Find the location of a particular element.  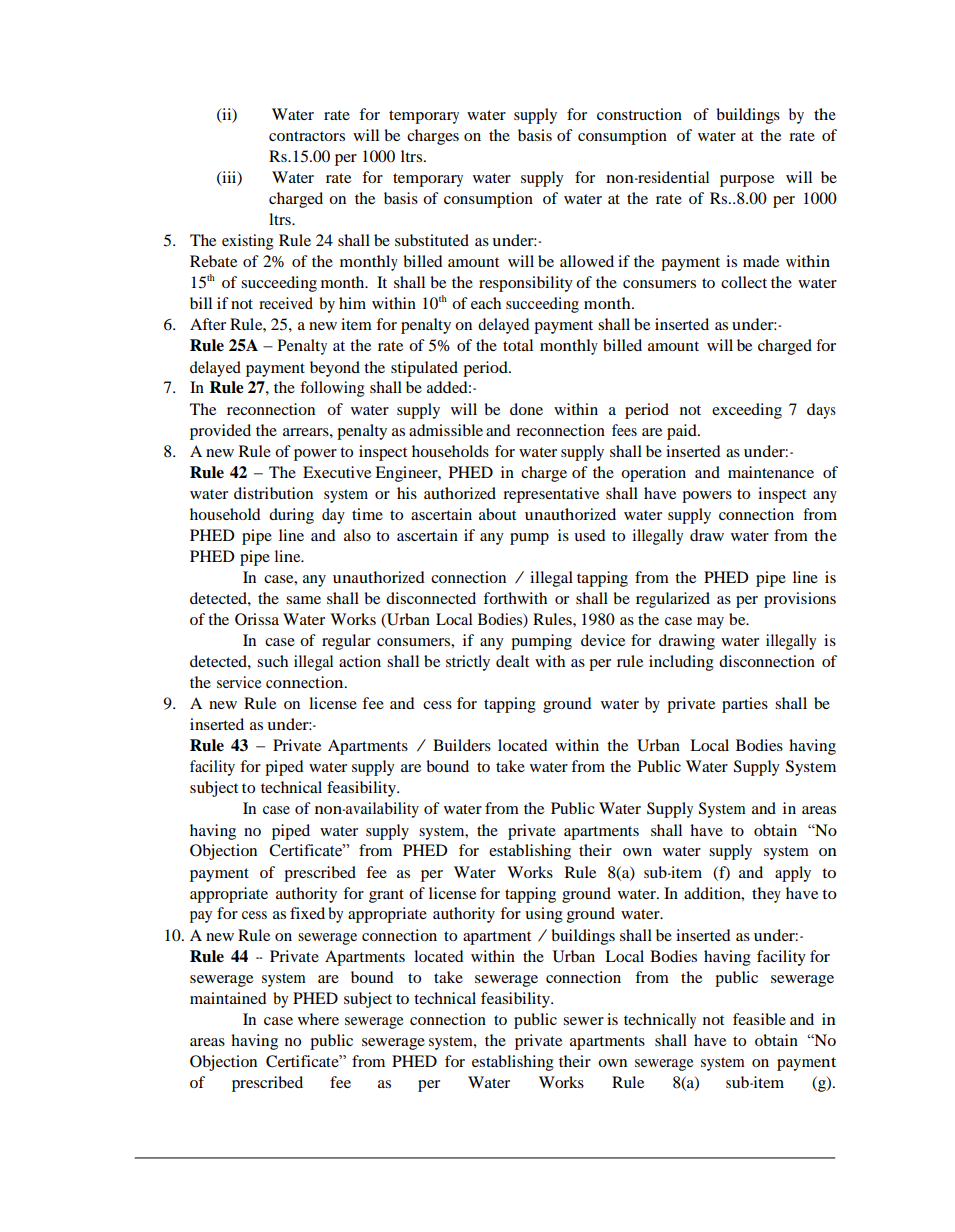

exceeding is located at coordinates (747, 411).
